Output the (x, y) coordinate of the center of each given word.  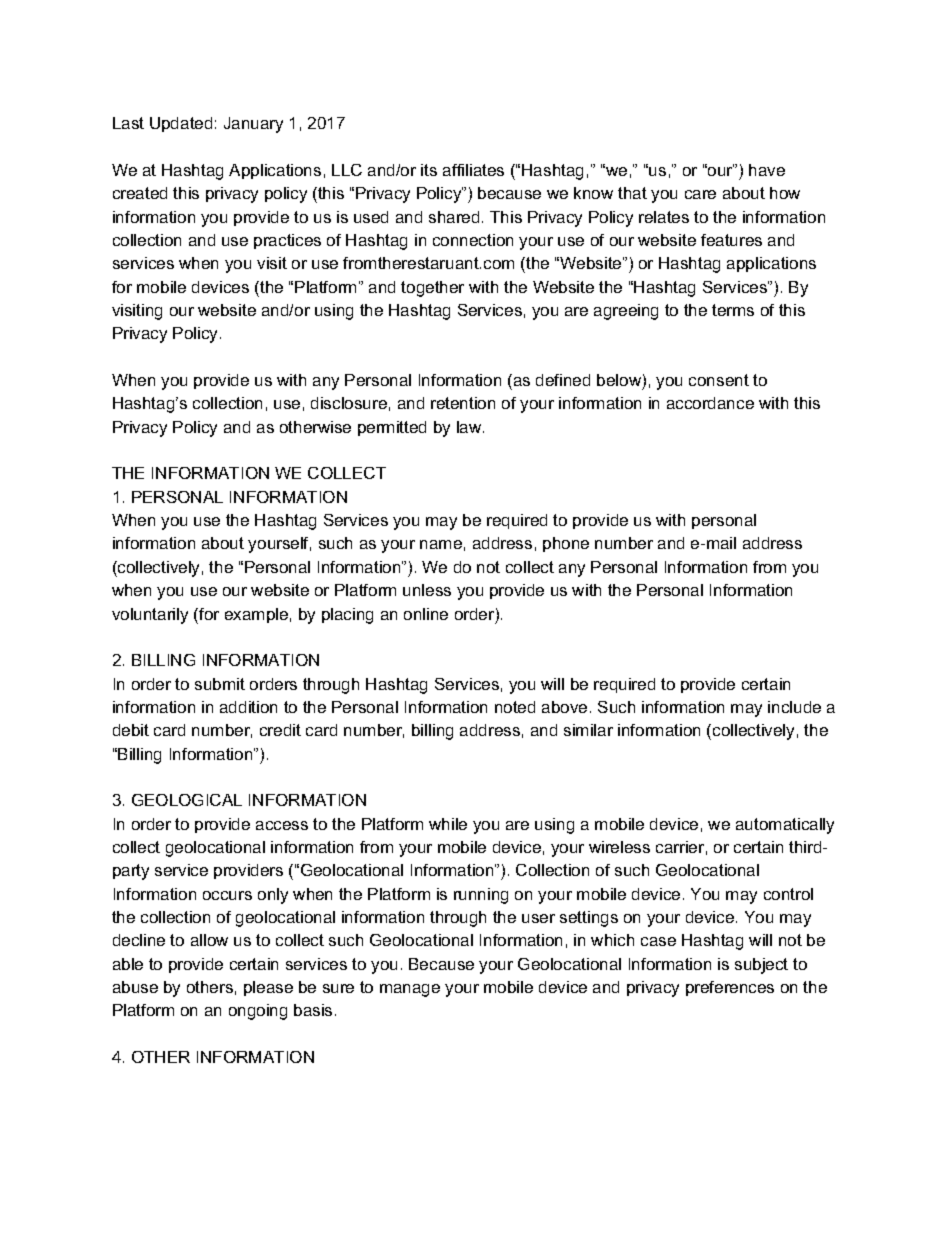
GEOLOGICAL (187, 800)
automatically (785, 826)
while (448, 824)
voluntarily (150, 616)
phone (566, 544)
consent (719, 380)
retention (463, 403)
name (441, 544)
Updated (181, 124)
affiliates (473, 170)
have (767, 170)
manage (410, 990)
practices (287, 241)
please (268, 988)
